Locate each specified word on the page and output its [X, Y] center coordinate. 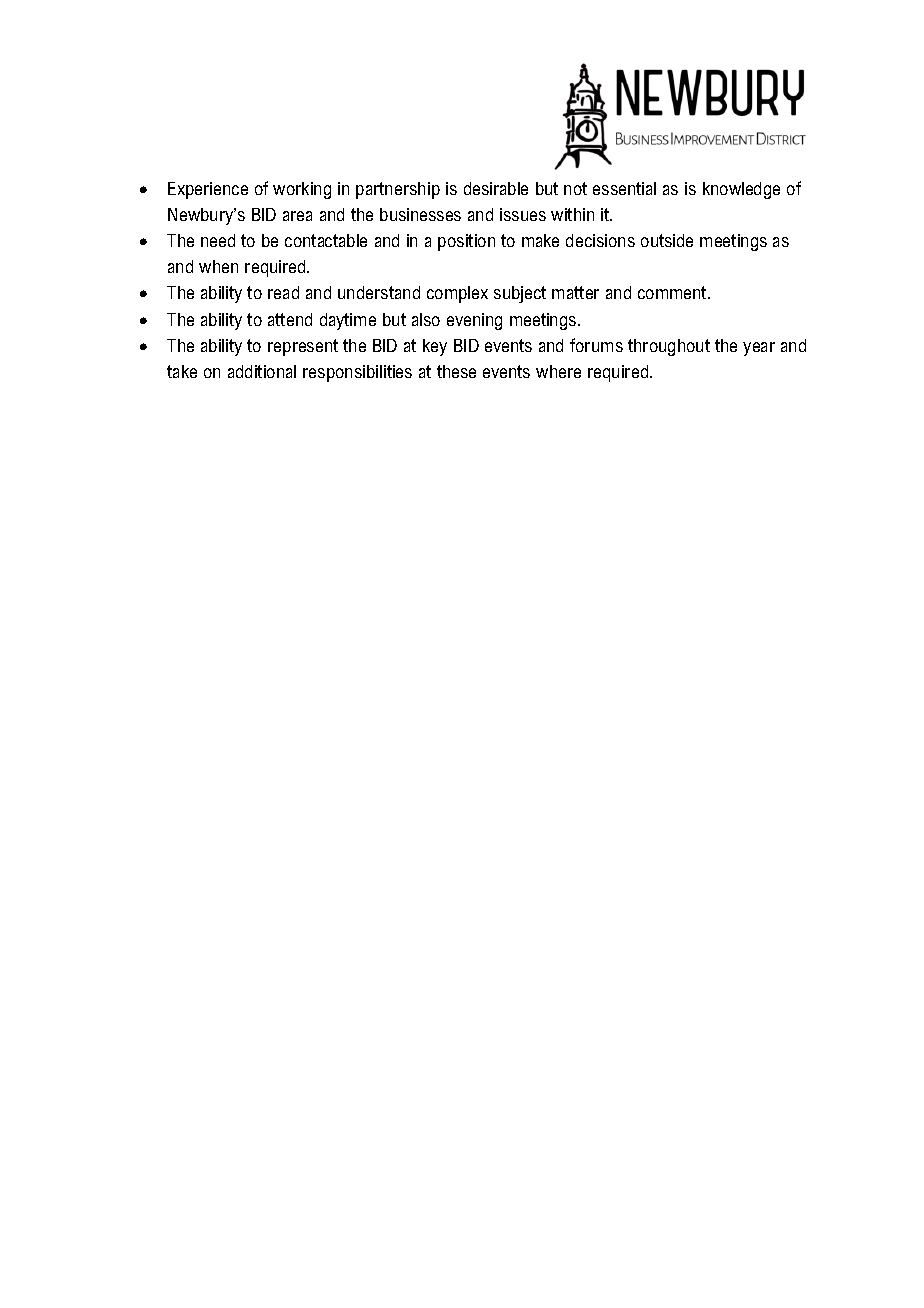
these [456, 371]
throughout [669, 347]
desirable [496, 188]
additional [262, 371]
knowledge [741, 190]
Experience [208, 190]
